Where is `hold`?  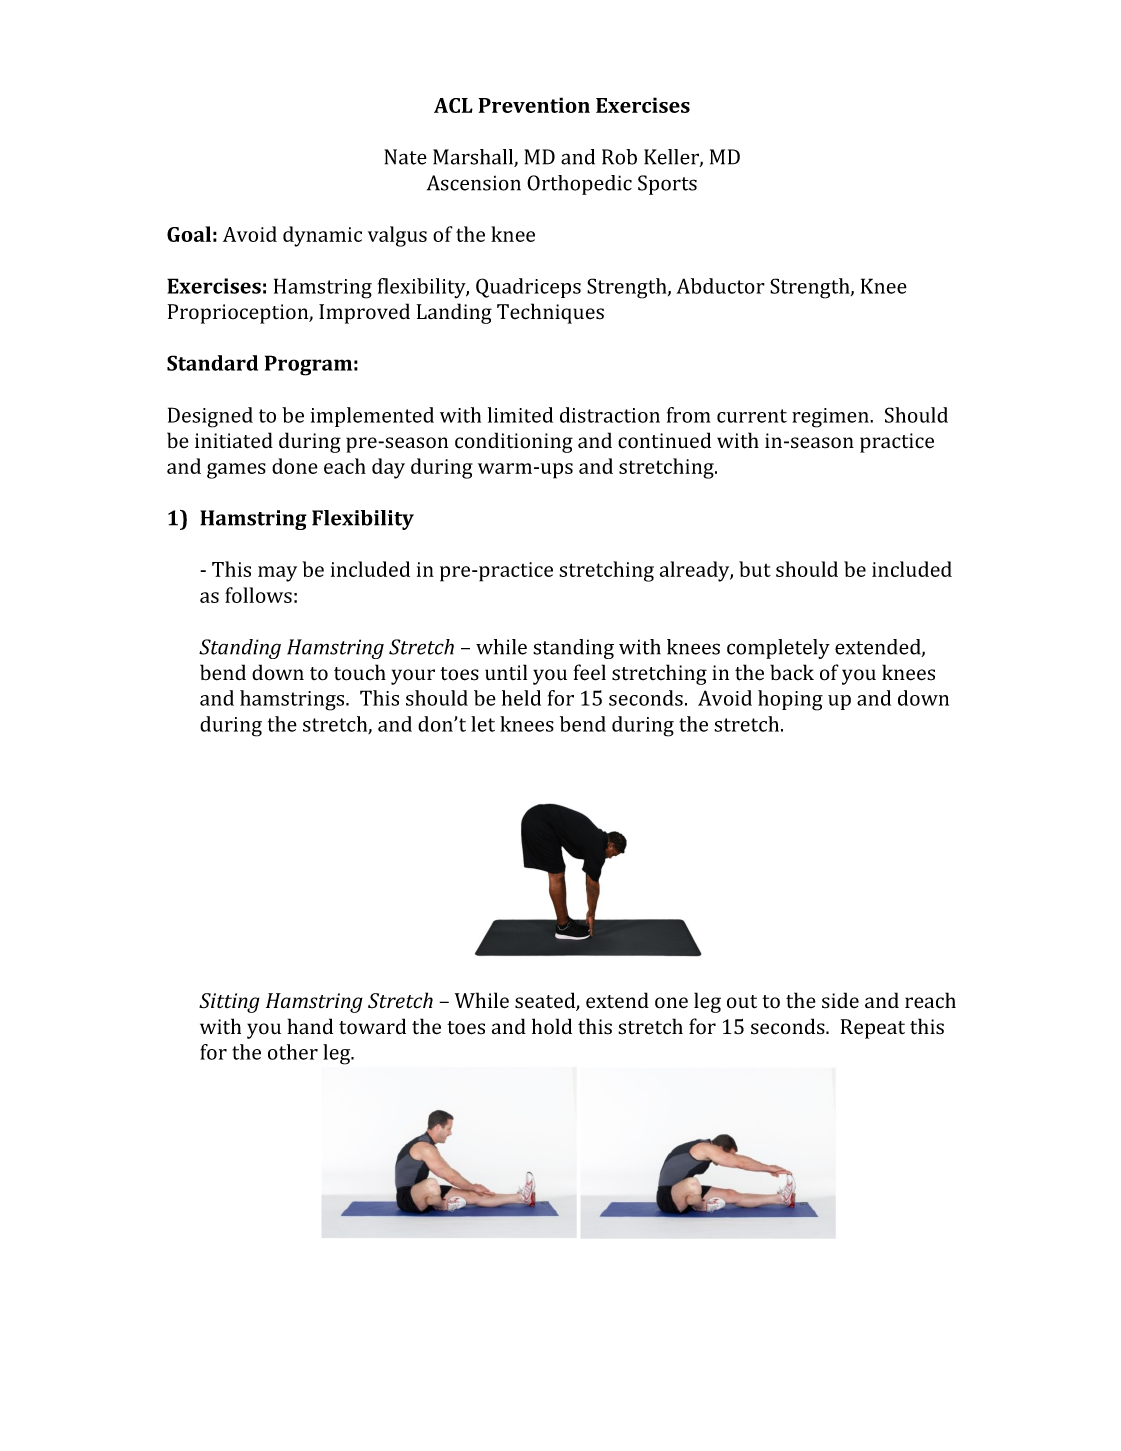
hold is located at coordinates (552, 1026).
